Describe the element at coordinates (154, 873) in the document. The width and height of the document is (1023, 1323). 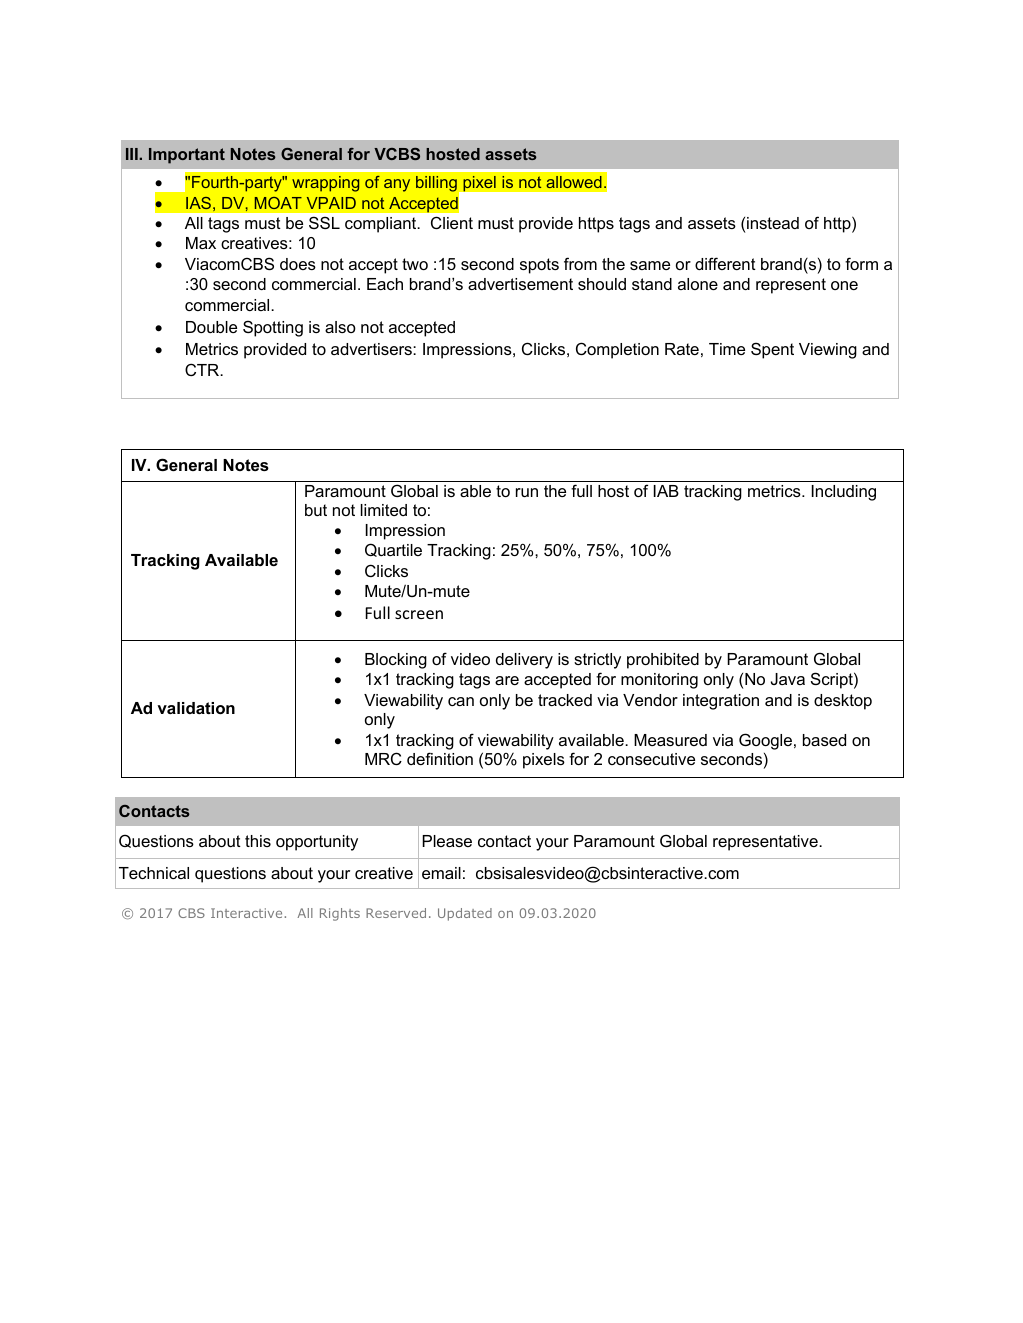
I see `Technical` at that location.
